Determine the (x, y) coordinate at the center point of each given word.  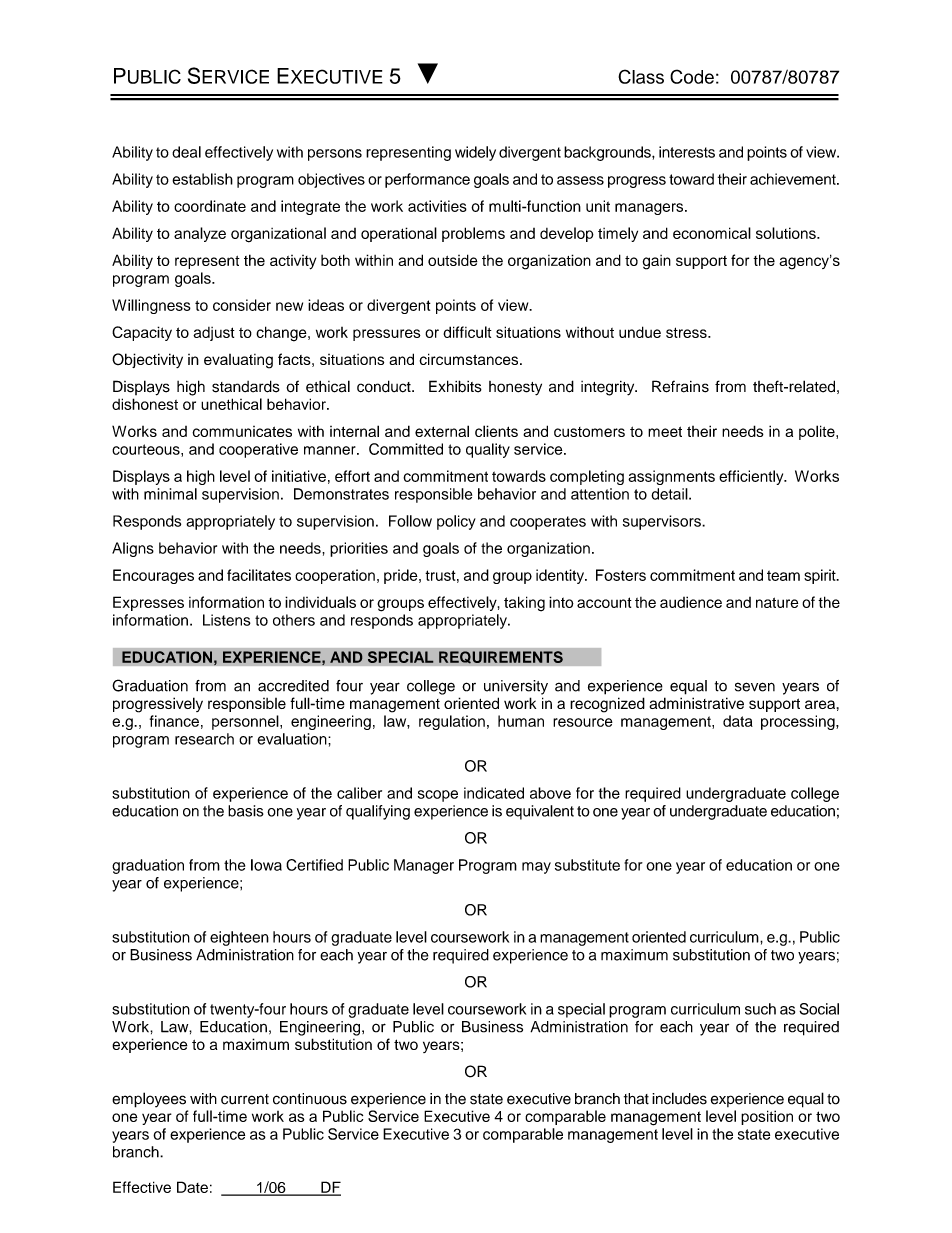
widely (475, 153)
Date (192, 1187)
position (767, 1117)
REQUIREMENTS (501, 657)
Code (692, 76)
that (636, 1099)
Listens (227, 620)
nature (777, 602)
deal (186, 152)
